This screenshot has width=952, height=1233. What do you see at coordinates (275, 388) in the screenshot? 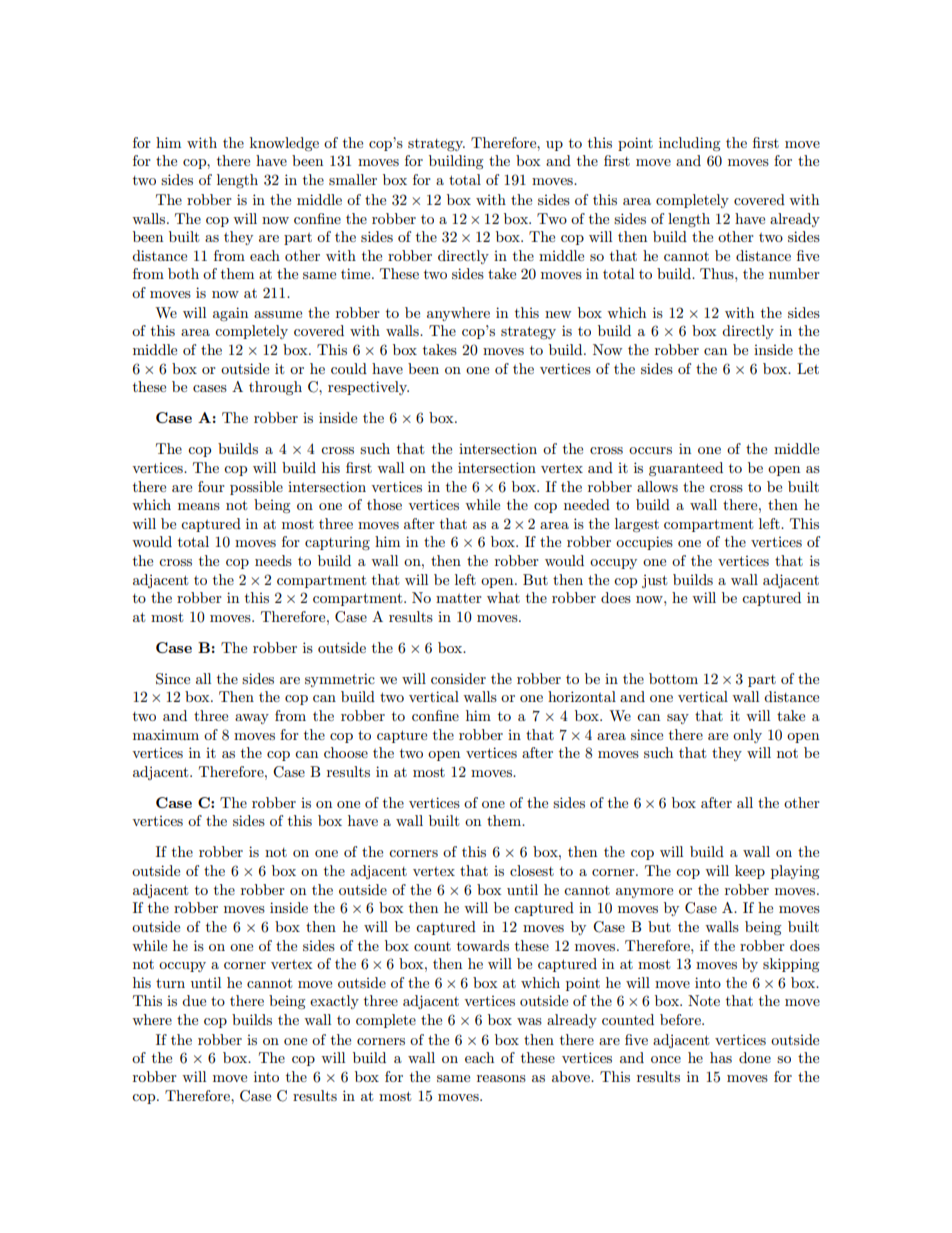
I see `through` at bounding box center [275, 388].
